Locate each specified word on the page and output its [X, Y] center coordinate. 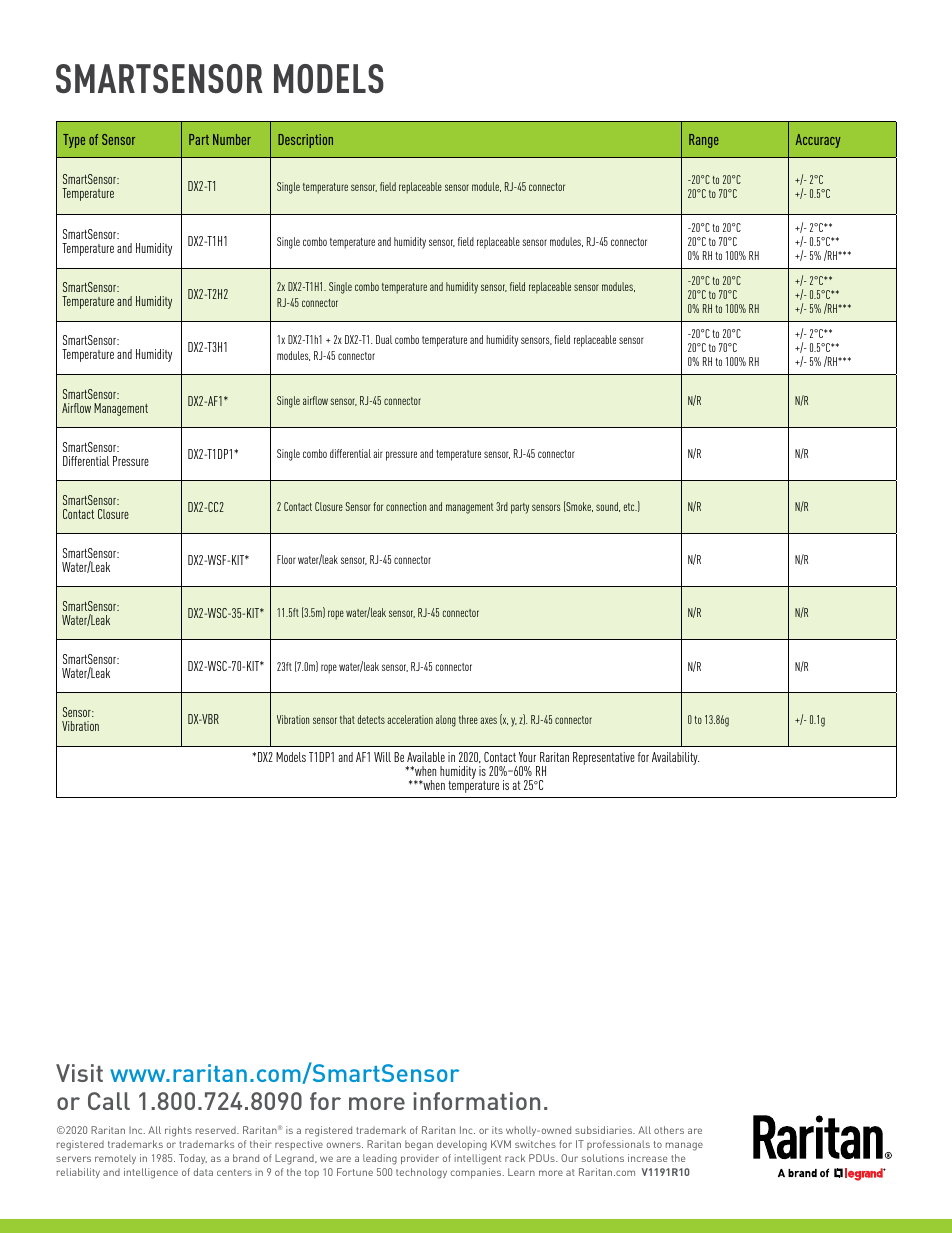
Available [426, 757]
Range [704, 141]
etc [630, 507]
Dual [384, 339]
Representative [604, 758]
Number [232, 139]
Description [305, 141]
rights [178, 1131]
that [347, 719]
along [446, 721]
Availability [675, 758]
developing [462, 1145]
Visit [79, 1073]
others [669, 1130]
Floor [286, 559]
